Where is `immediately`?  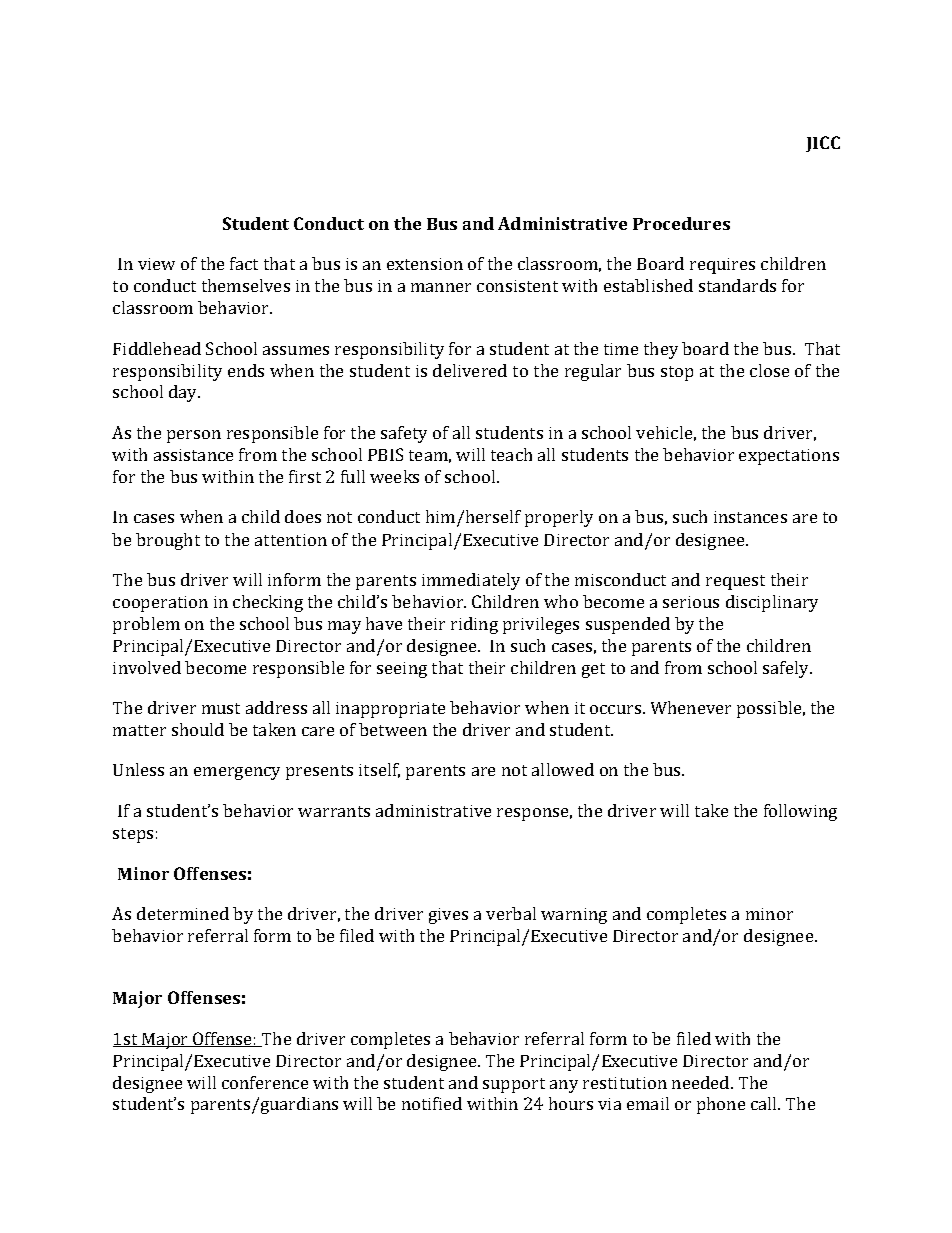
immediately is located at coordinates (471, 581).
